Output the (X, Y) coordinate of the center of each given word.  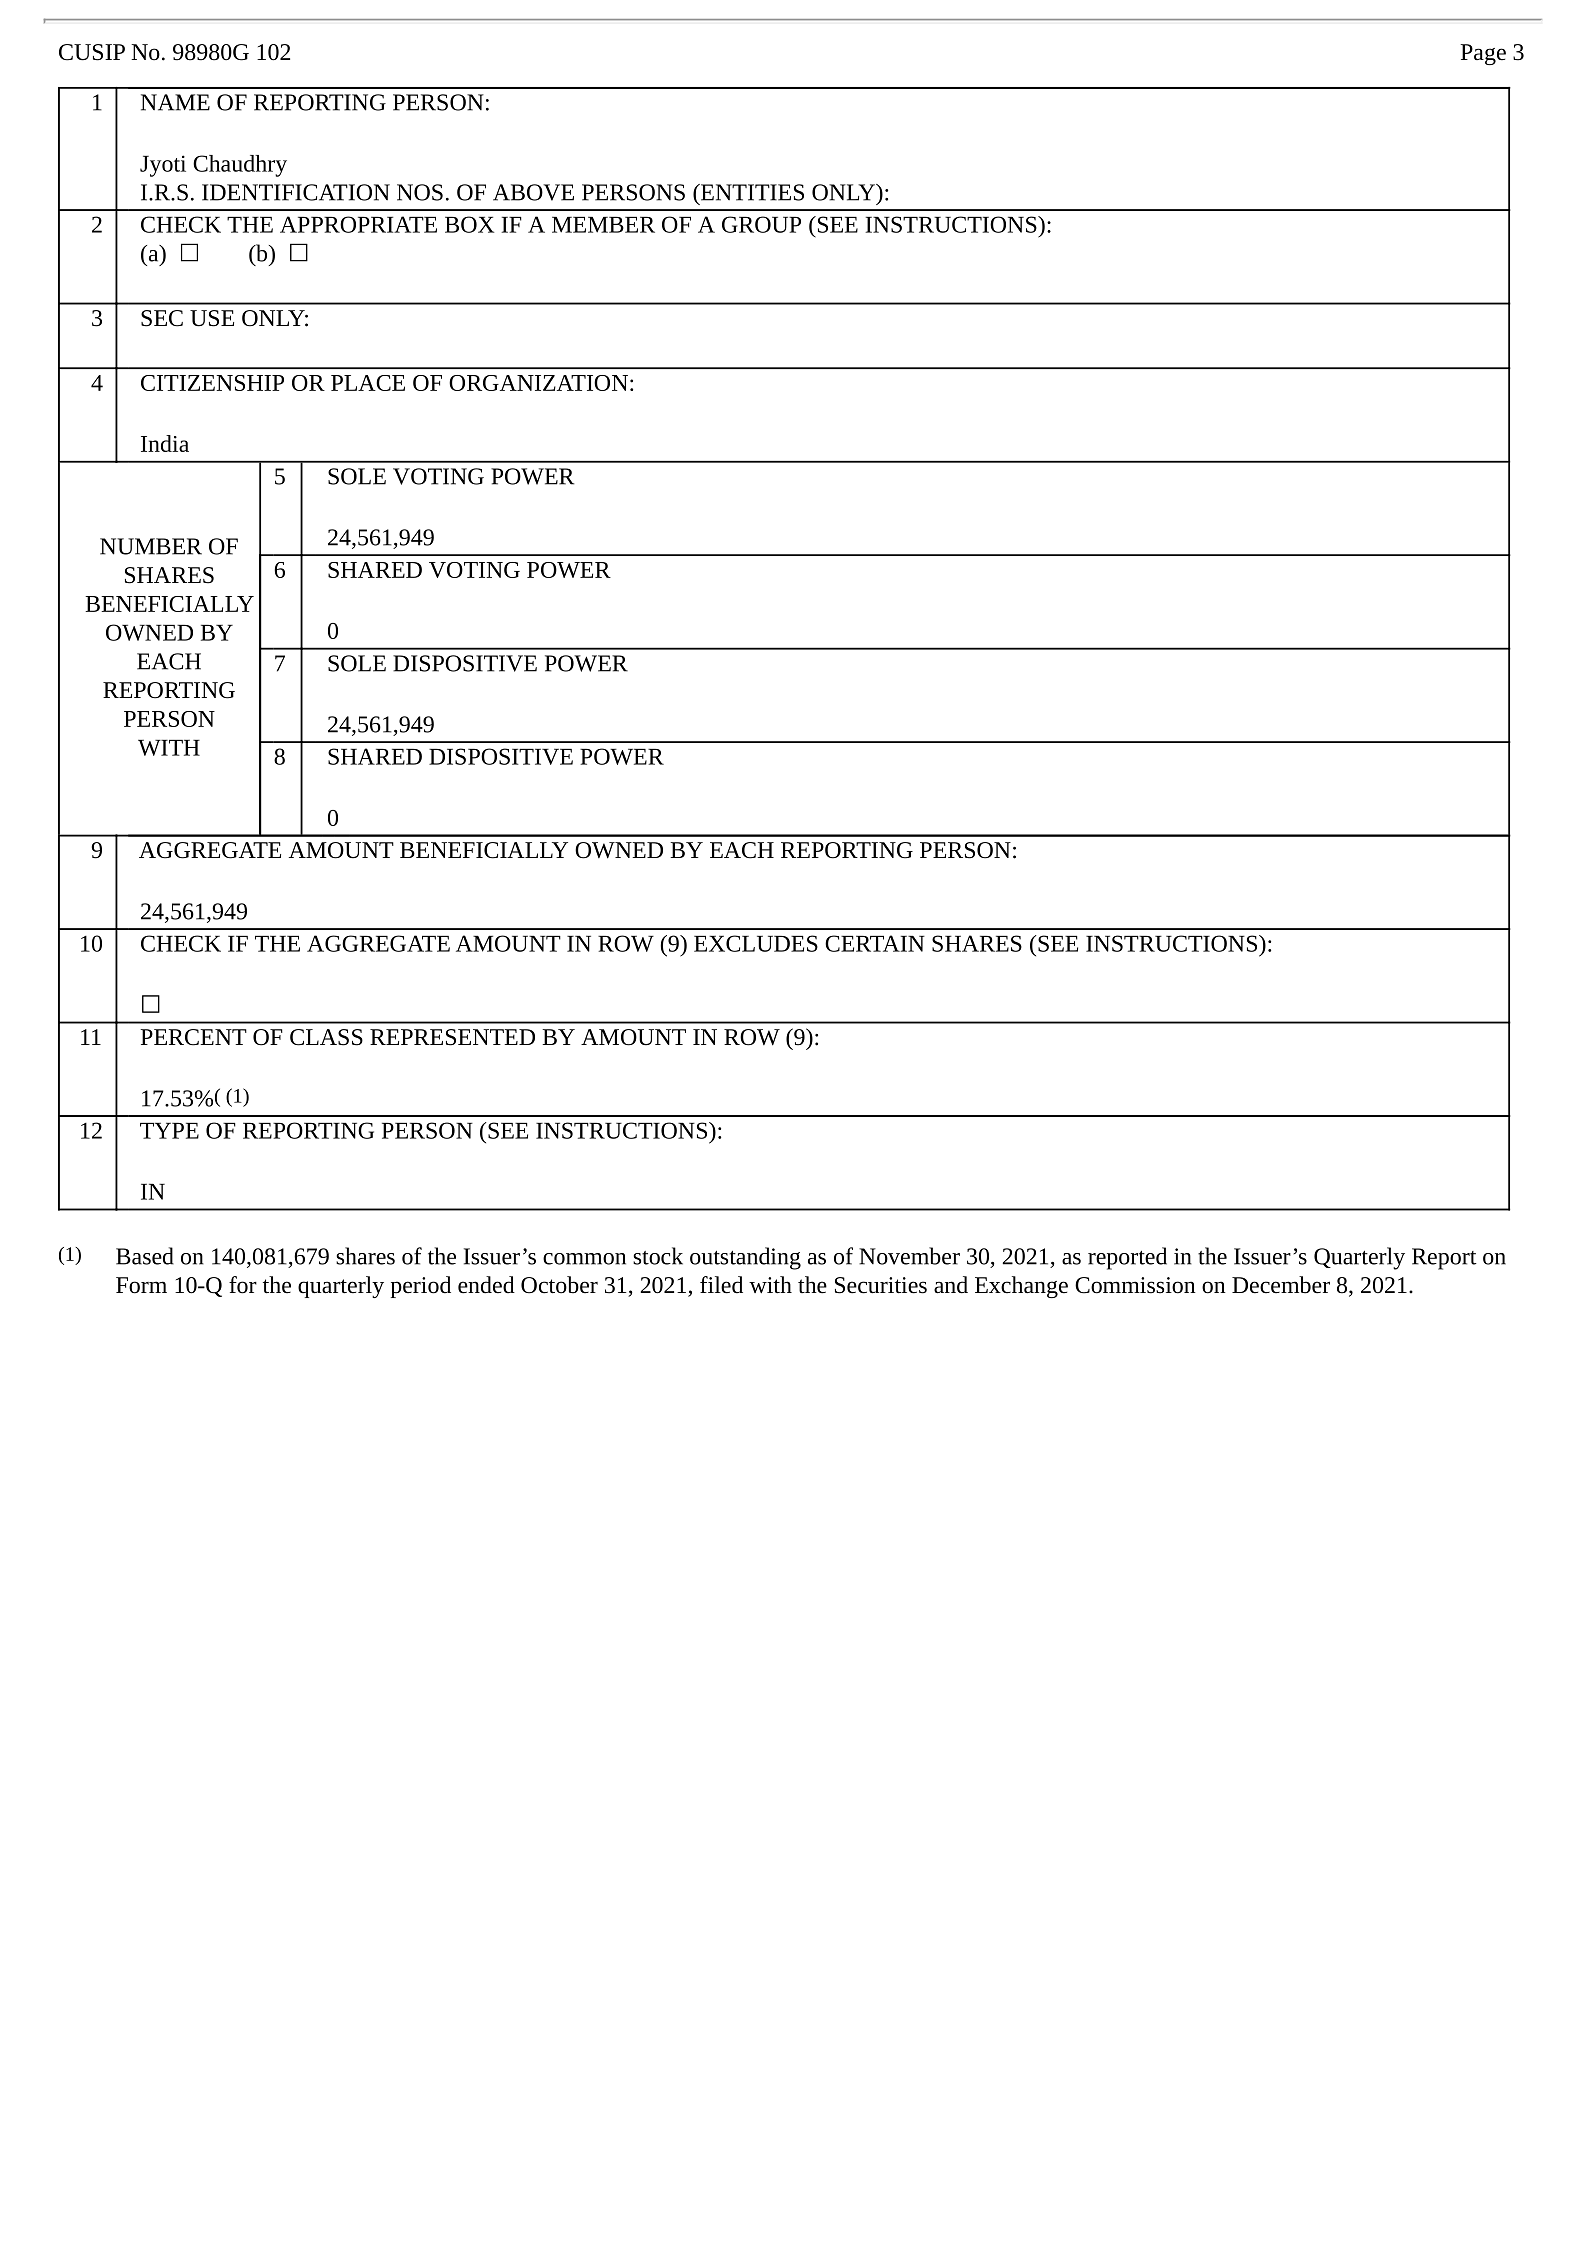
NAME (175, 102)
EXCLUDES (756, 943)
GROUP (761, 224)
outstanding (745, 1258)
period (421, 1287)
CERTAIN (875, 943)
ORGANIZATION (538, 383)
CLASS (326, 1037)
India (165, 443)
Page (1483, 54)
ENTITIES (751, 192)
